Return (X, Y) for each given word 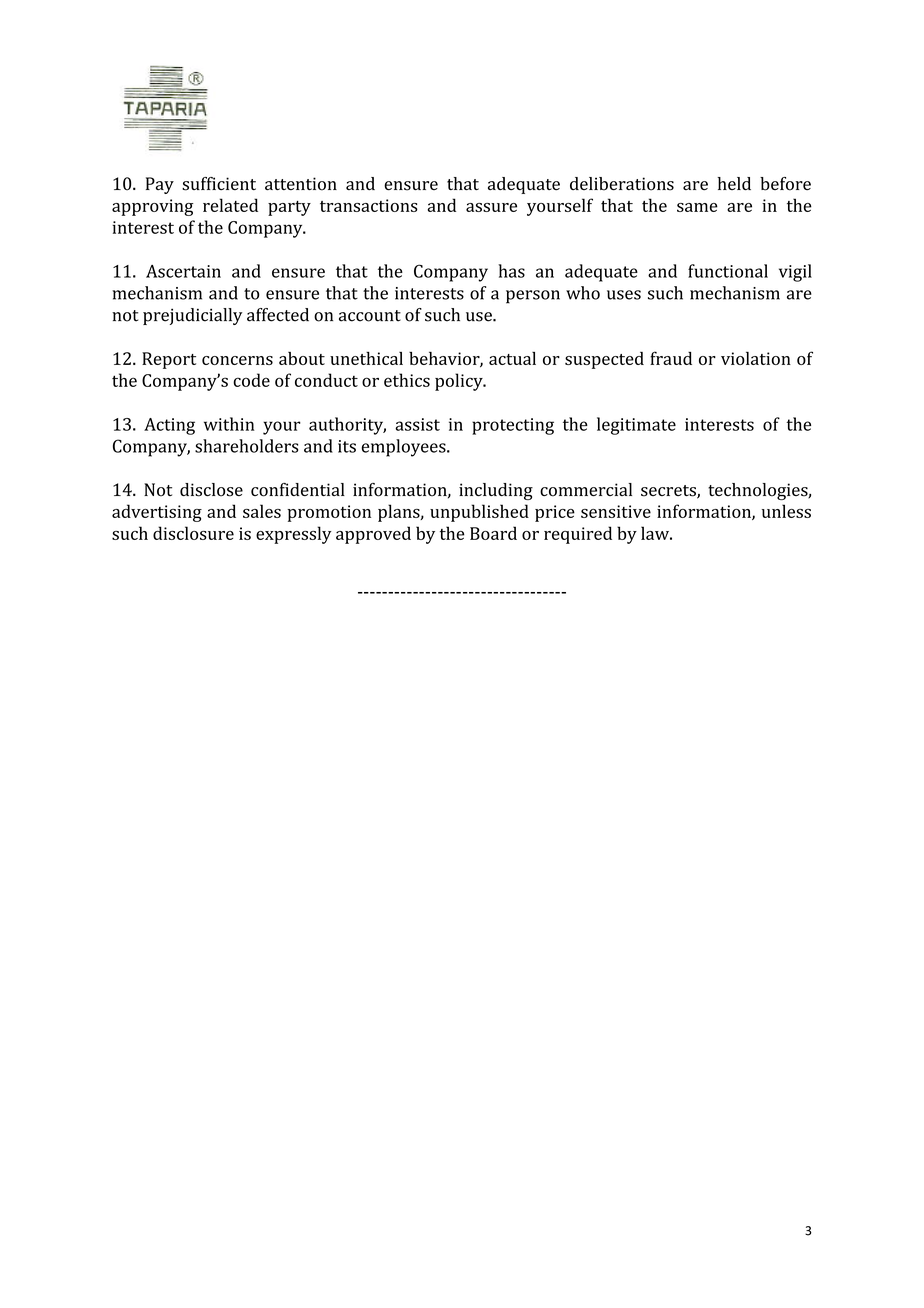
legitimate (636, 426)
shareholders (246, 446)
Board (493, 533)
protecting (513, 426)
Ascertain (183, 271)
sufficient (219, 184)
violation (756, 358)
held (734, 183)
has (511, 271)
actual (512, 358)
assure (491, 207)
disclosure (193, 533)
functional (728, 271)
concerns (237, 360)
